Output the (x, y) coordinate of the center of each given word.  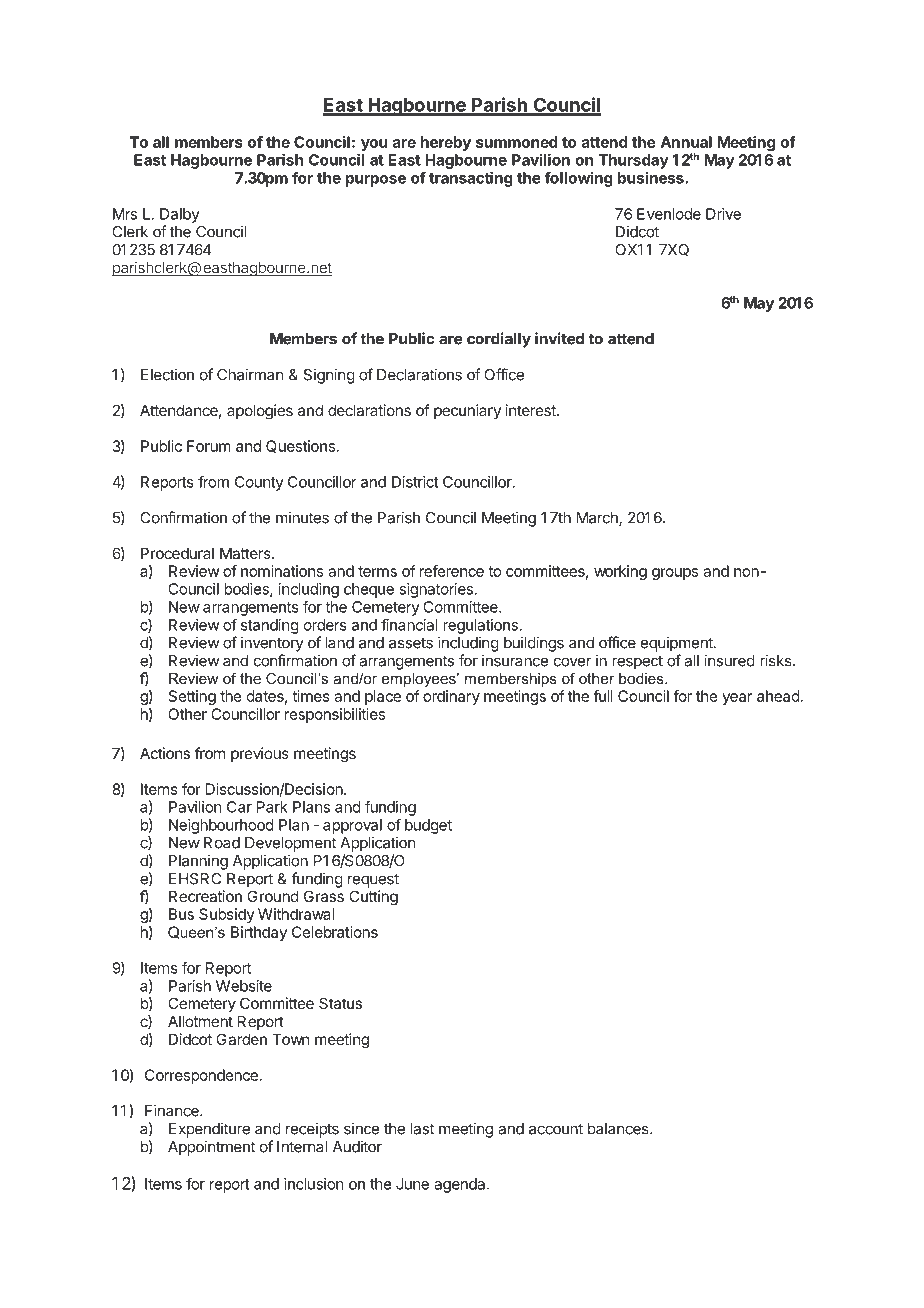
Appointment (211, 1148)
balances (619, 1129)
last (422, 1129)
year (737, 699)
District (415, 482)
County (259, 483)
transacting (471, 179)
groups (675, 574)
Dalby (180, 215)
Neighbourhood (221, 826)
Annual (686, 142)
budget (428, 826)
